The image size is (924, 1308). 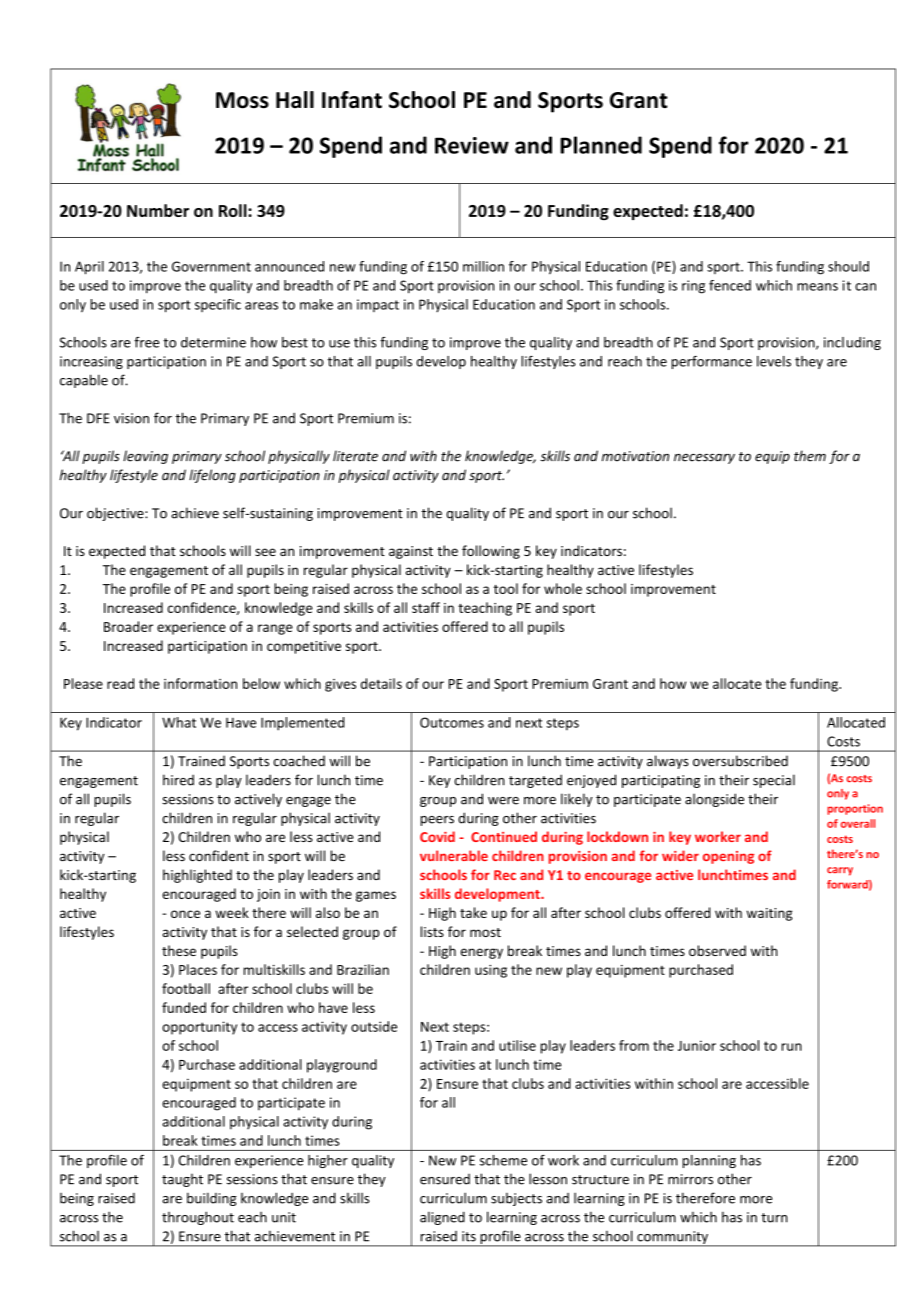 What do you see at coordinates (472, 145) in the screenshot?
I see `Review` at bounding box center [472, 145].
